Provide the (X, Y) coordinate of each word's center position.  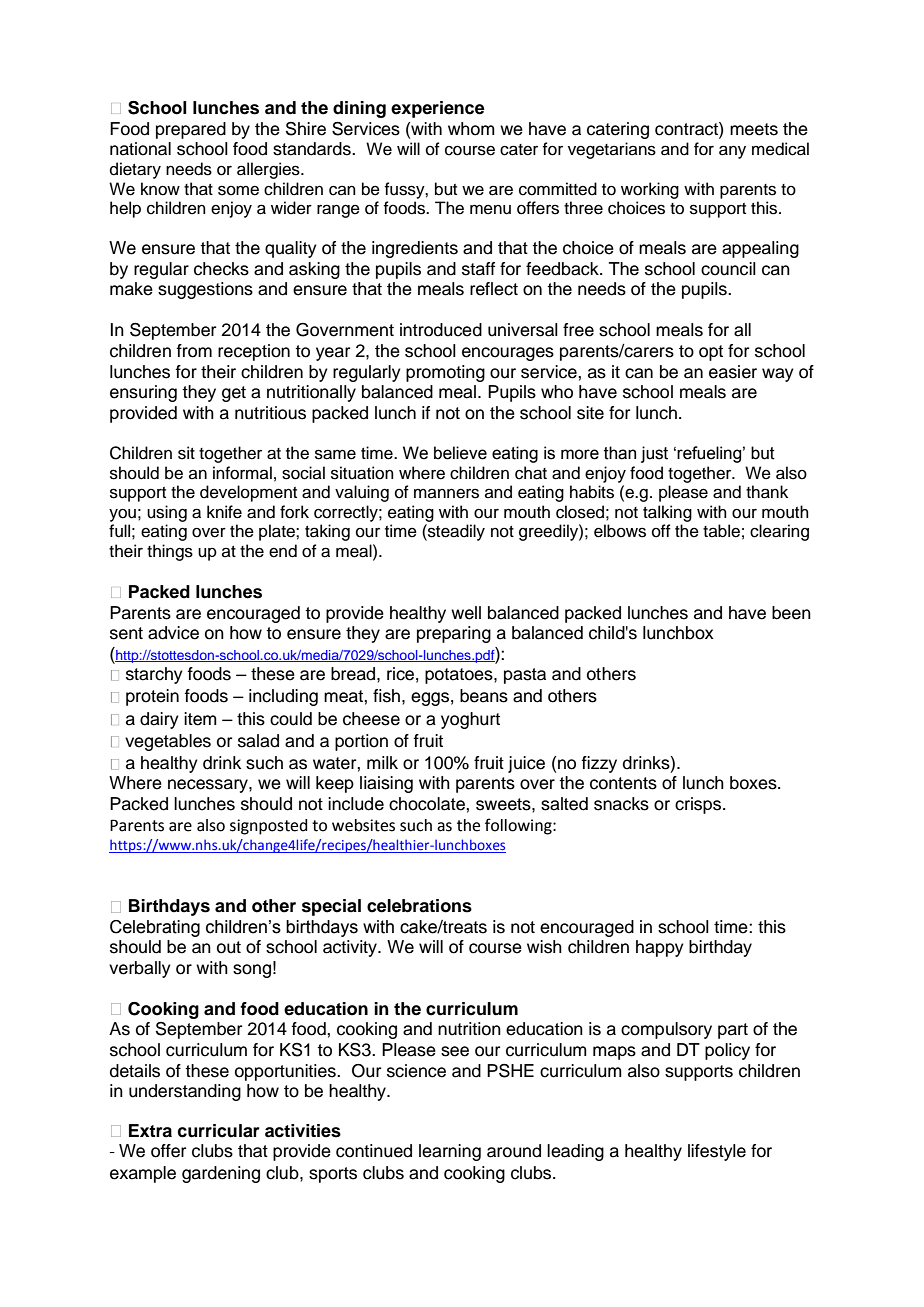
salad (258, 741)
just (654, 454)
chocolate (428, 804)
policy (727, 1051)
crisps (699, 805)
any (732, 152)
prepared (191, 130)
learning (450, 1152)
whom (471, 129)
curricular (219, 1131)
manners (446, 493)
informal (242, 473)
